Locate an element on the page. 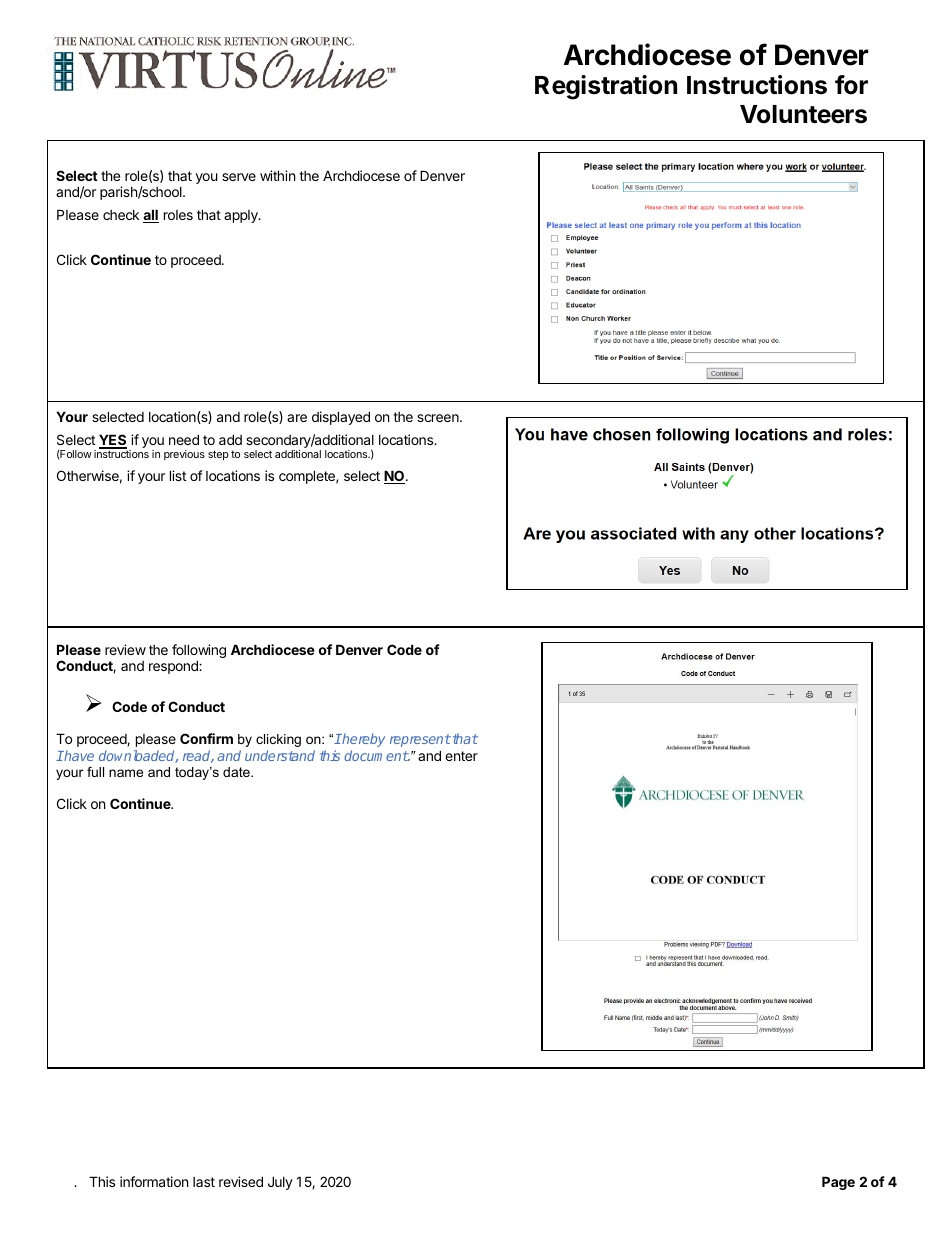 This image has height=1233, width=952. are is located at coordinates (297, 418).
